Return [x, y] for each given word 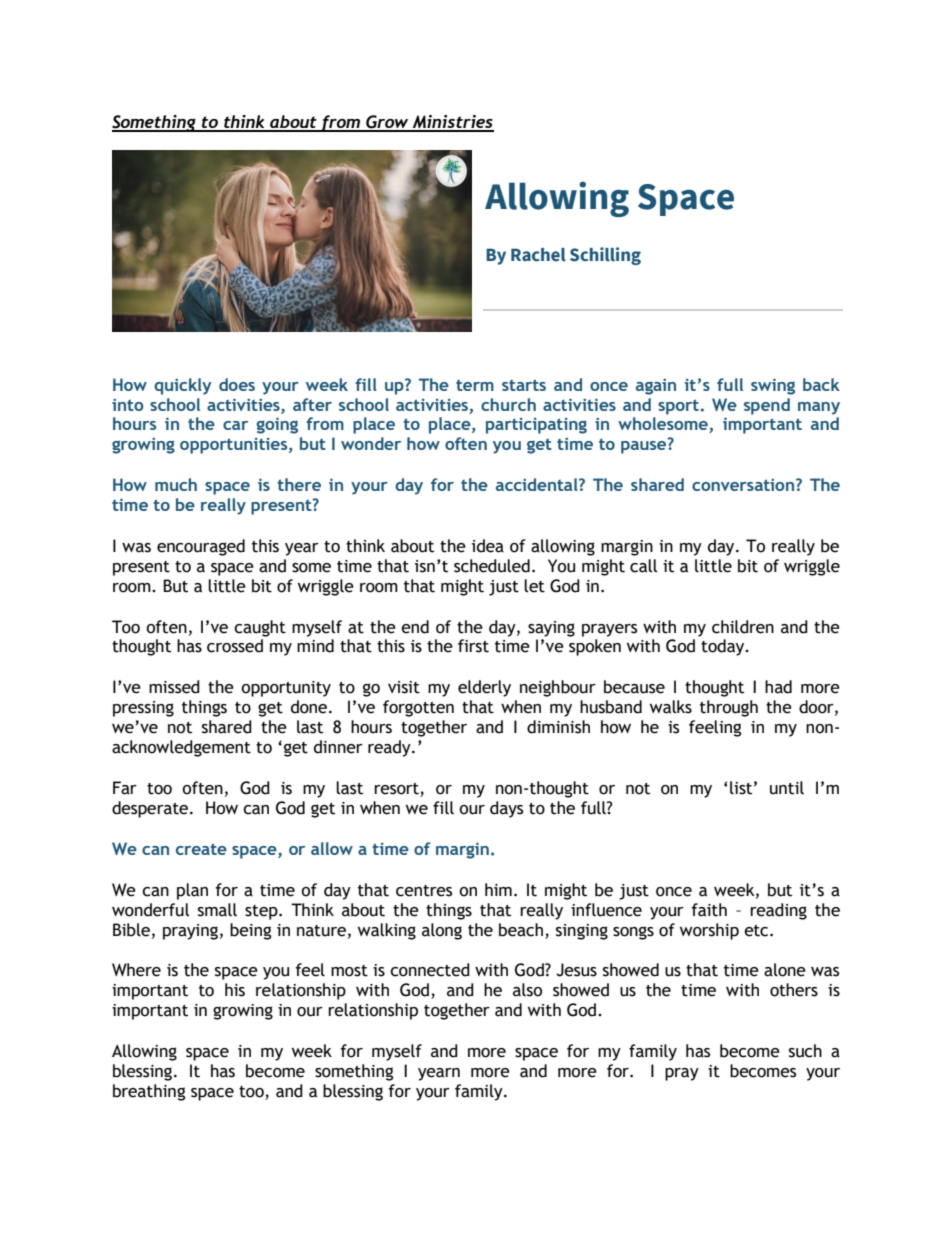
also [527, 990]
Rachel [538, 255]
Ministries [452, 123]
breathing [149, 1092]
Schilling [605, 256]
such [805, 1051]
